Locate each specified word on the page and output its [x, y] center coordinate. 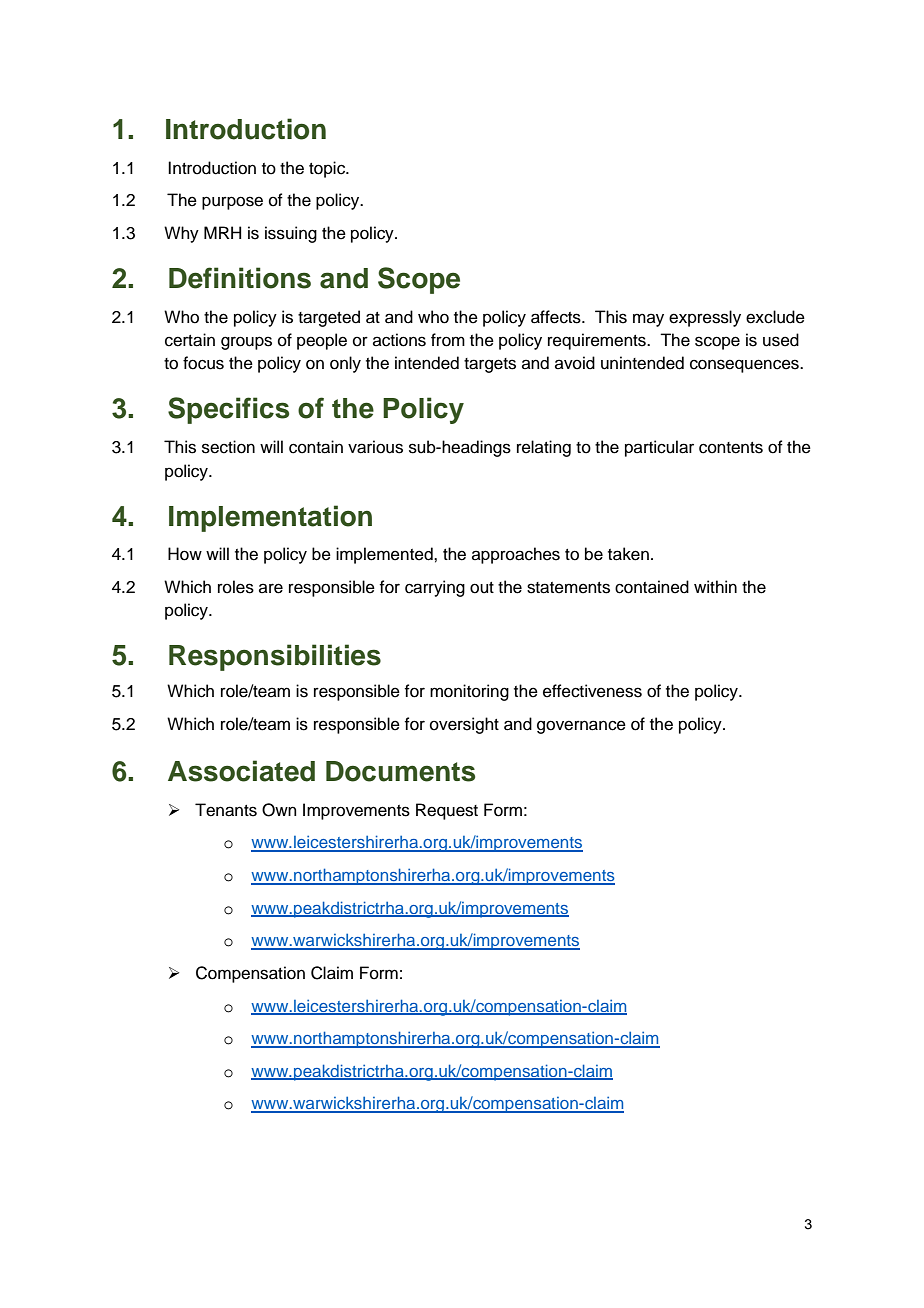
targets [490, 365]
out [482, 588]
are [271, 588]
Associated [241, 771]
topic [328, 169]
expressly [705, 318]
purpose [232, 203]
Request [447, 811]
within [715, 586]
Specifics [228, 410]
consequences [745, 366]
